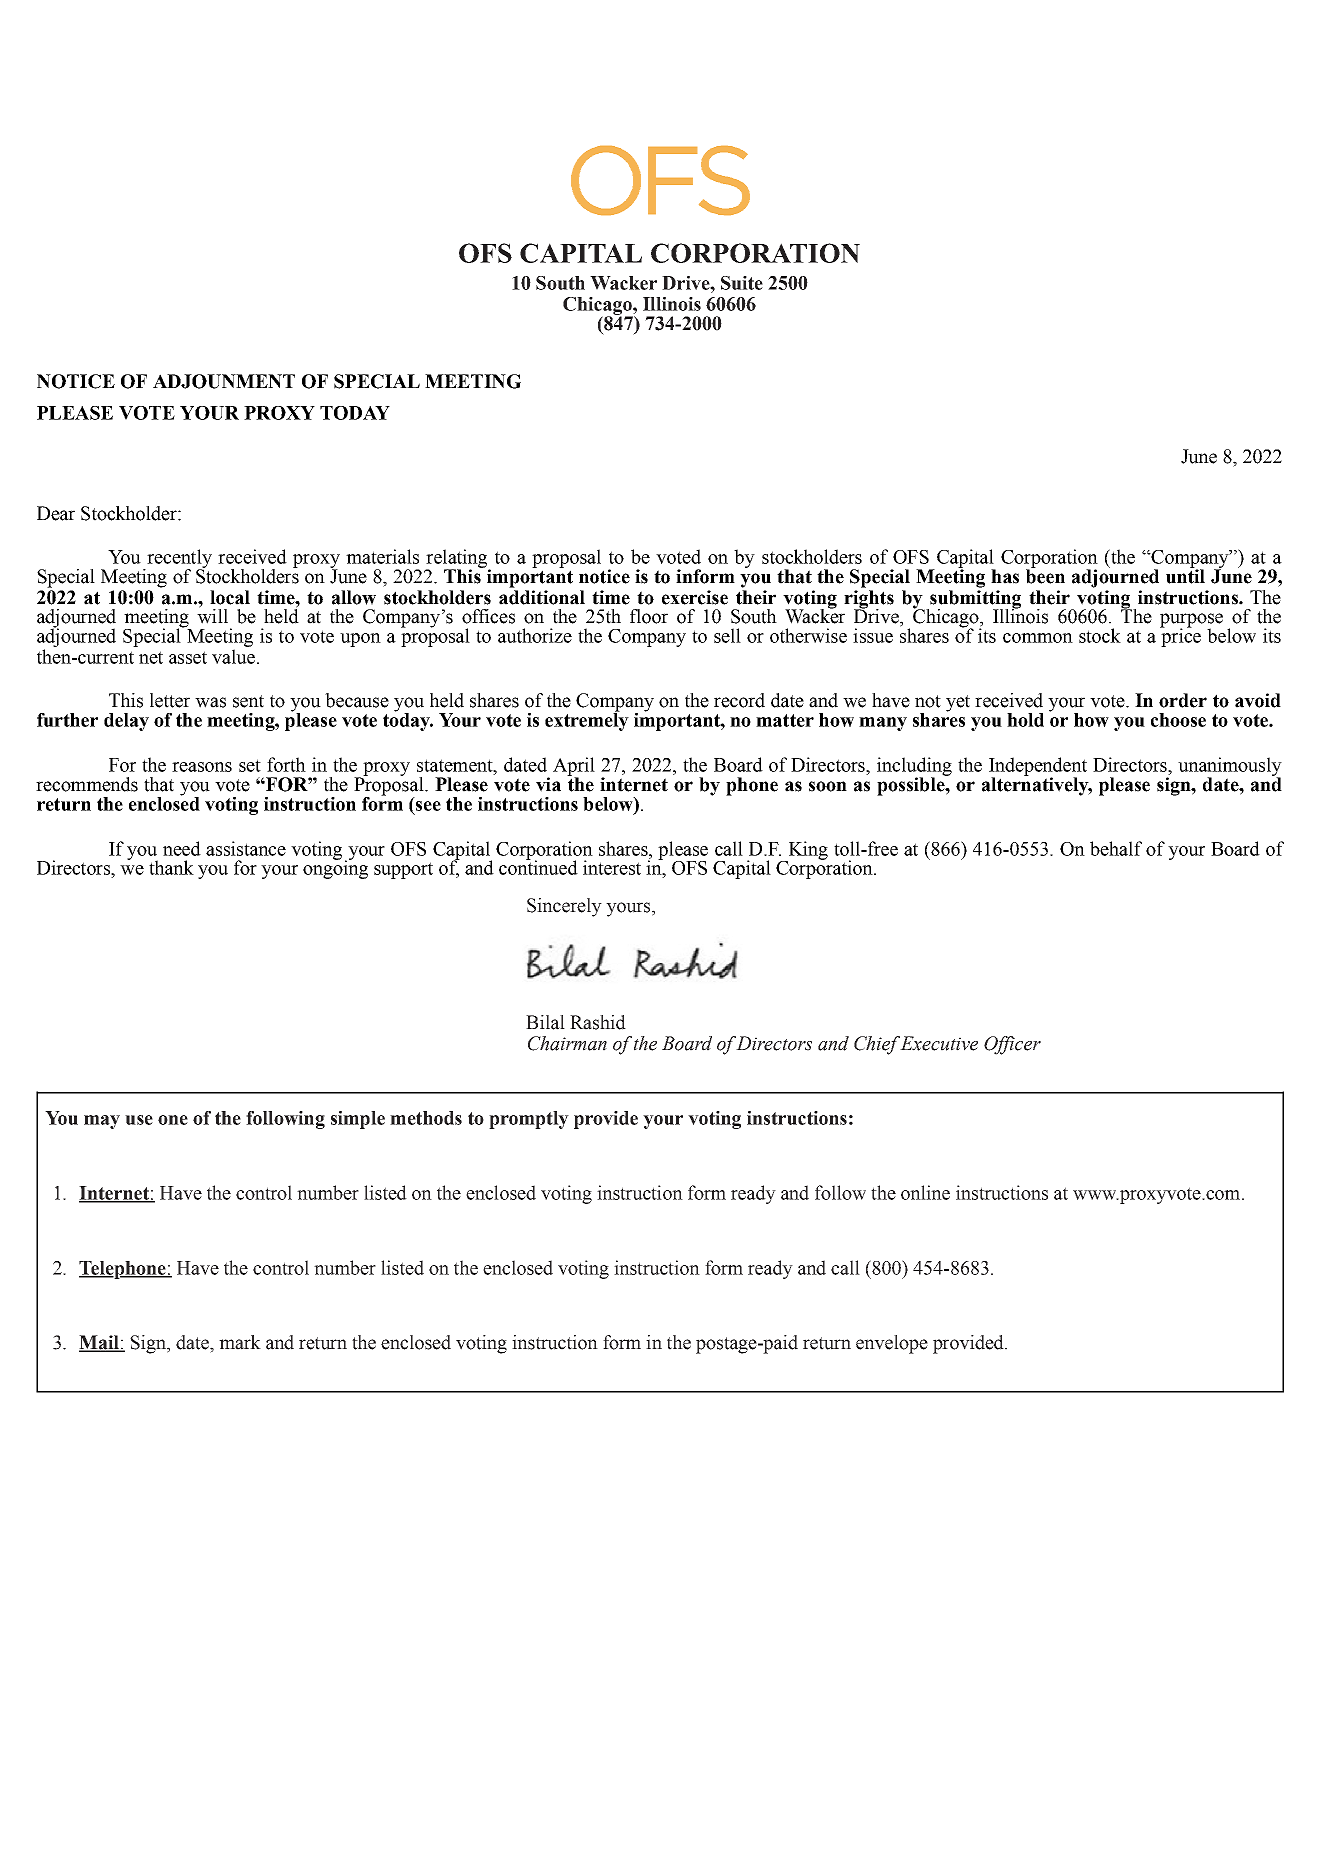 The height and width of the screenshot is (1867, 1320). I want to click on been, so click(1045, 575).
